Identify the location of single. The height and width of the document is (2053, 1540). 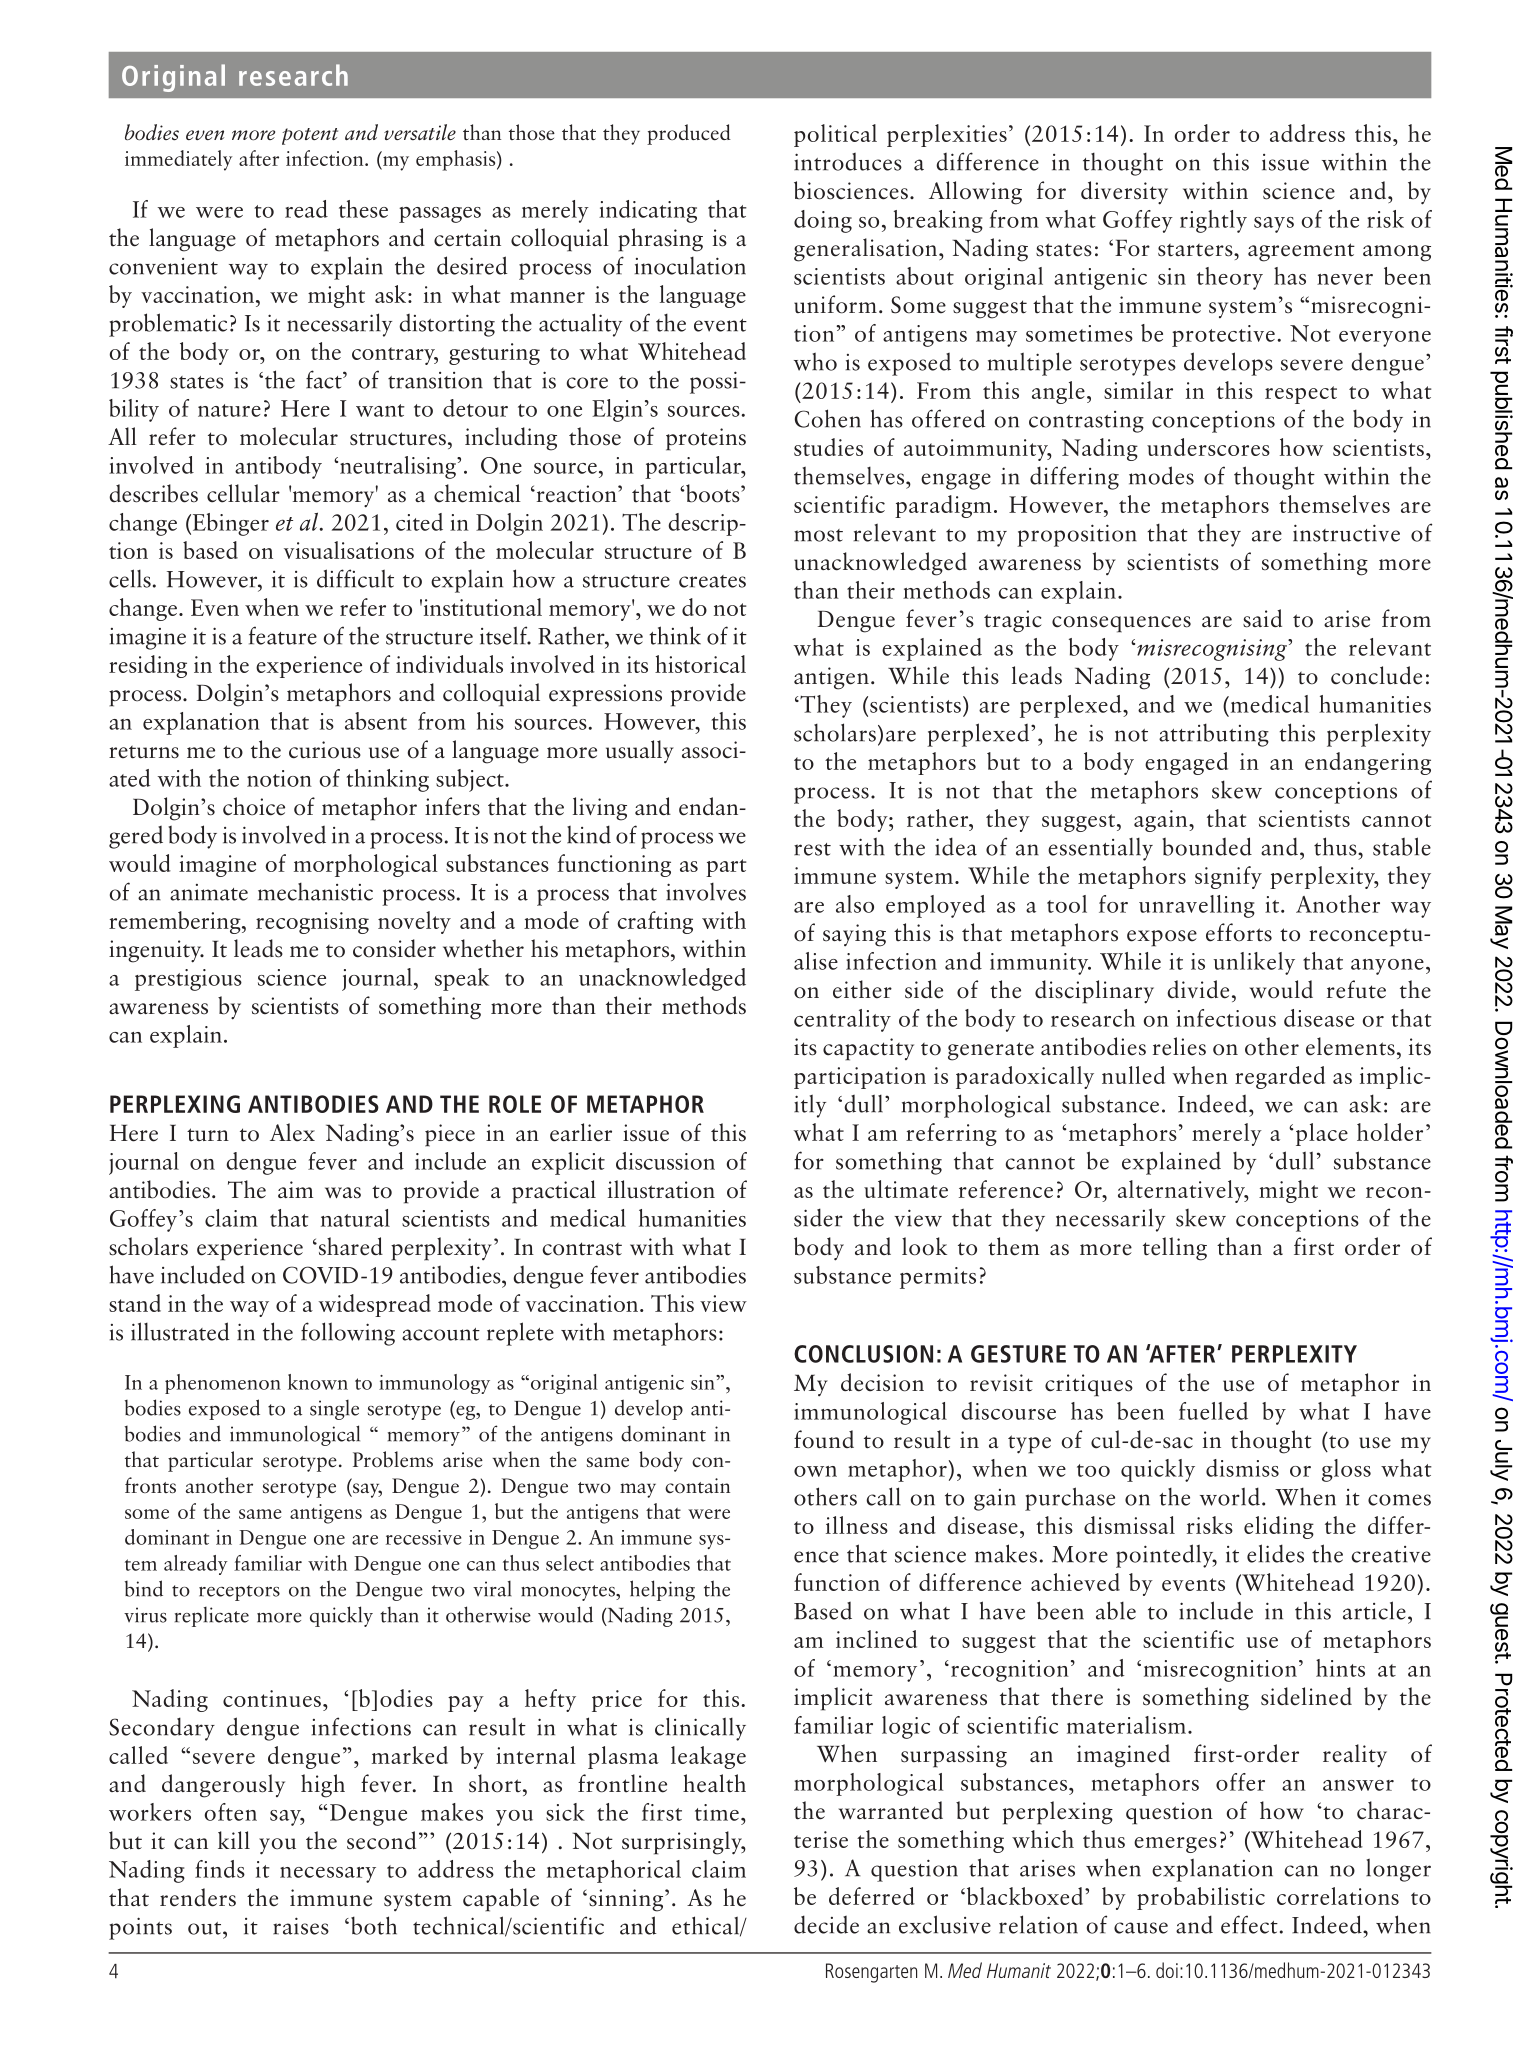
(334, 1410).
